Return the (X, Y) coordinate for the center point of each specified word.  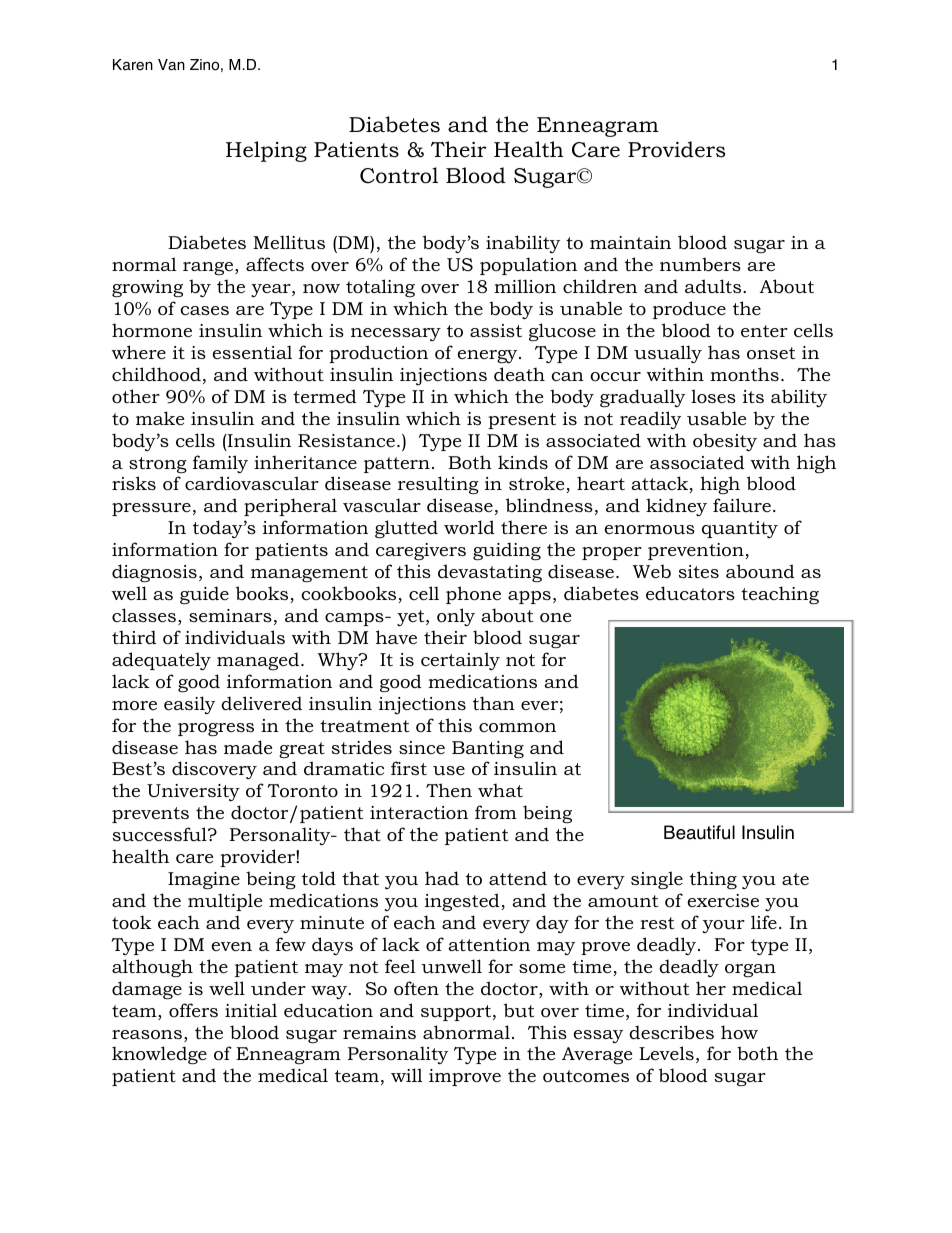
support (457, 1013)
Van (171, 65)
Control (399, 175)
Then (449, 790)
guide (204, 595)
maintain (630, 242)
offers (193, 1010)
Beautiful (699, 832)
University (193, 792)
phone (473, 595)
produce (689, 310)
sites (699, 571)
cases (204, 310)
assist (496, 330)
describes (671, 1032)
